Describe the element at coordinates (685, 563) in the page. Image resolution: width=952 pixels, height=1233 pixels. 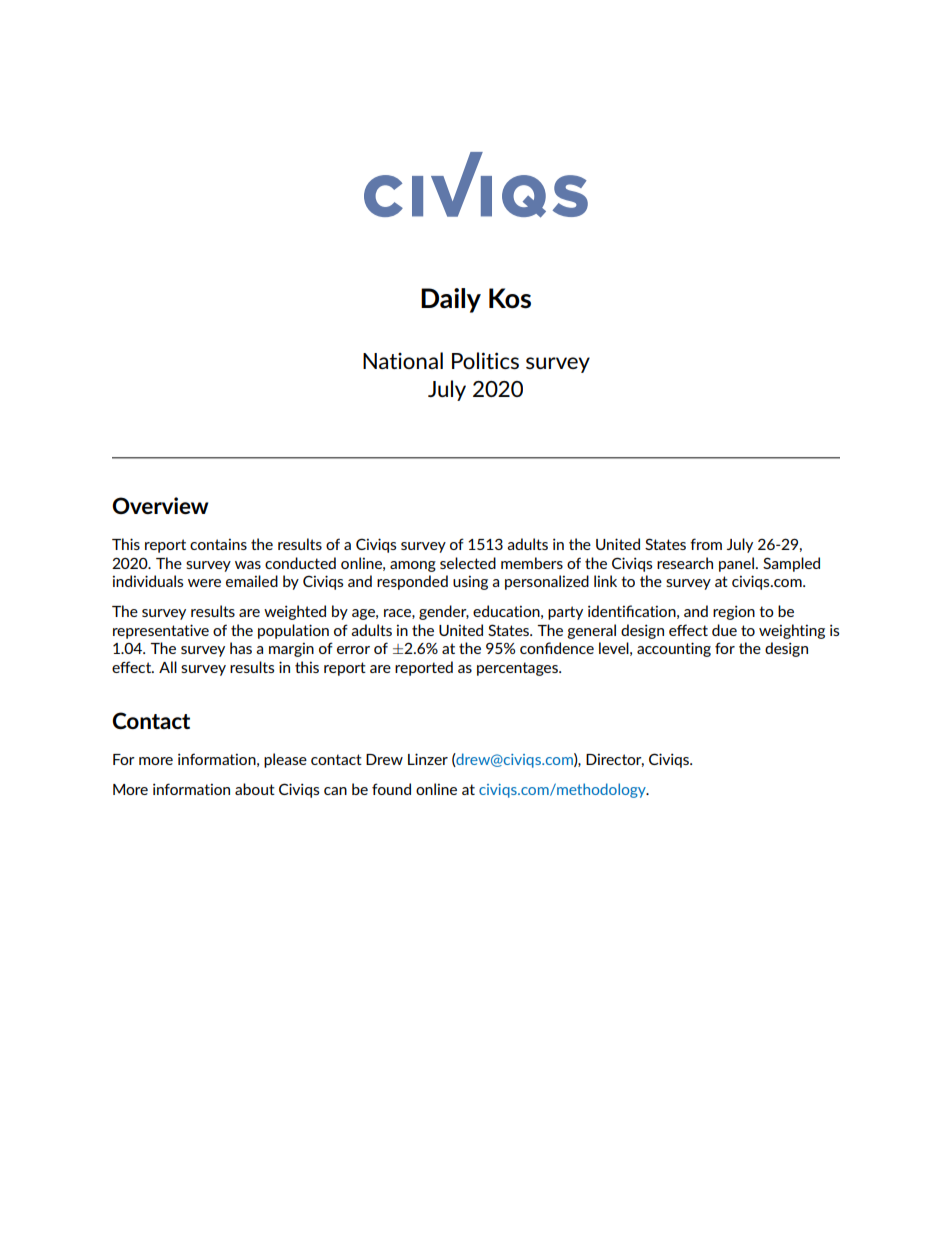
I see `research` at that location.
